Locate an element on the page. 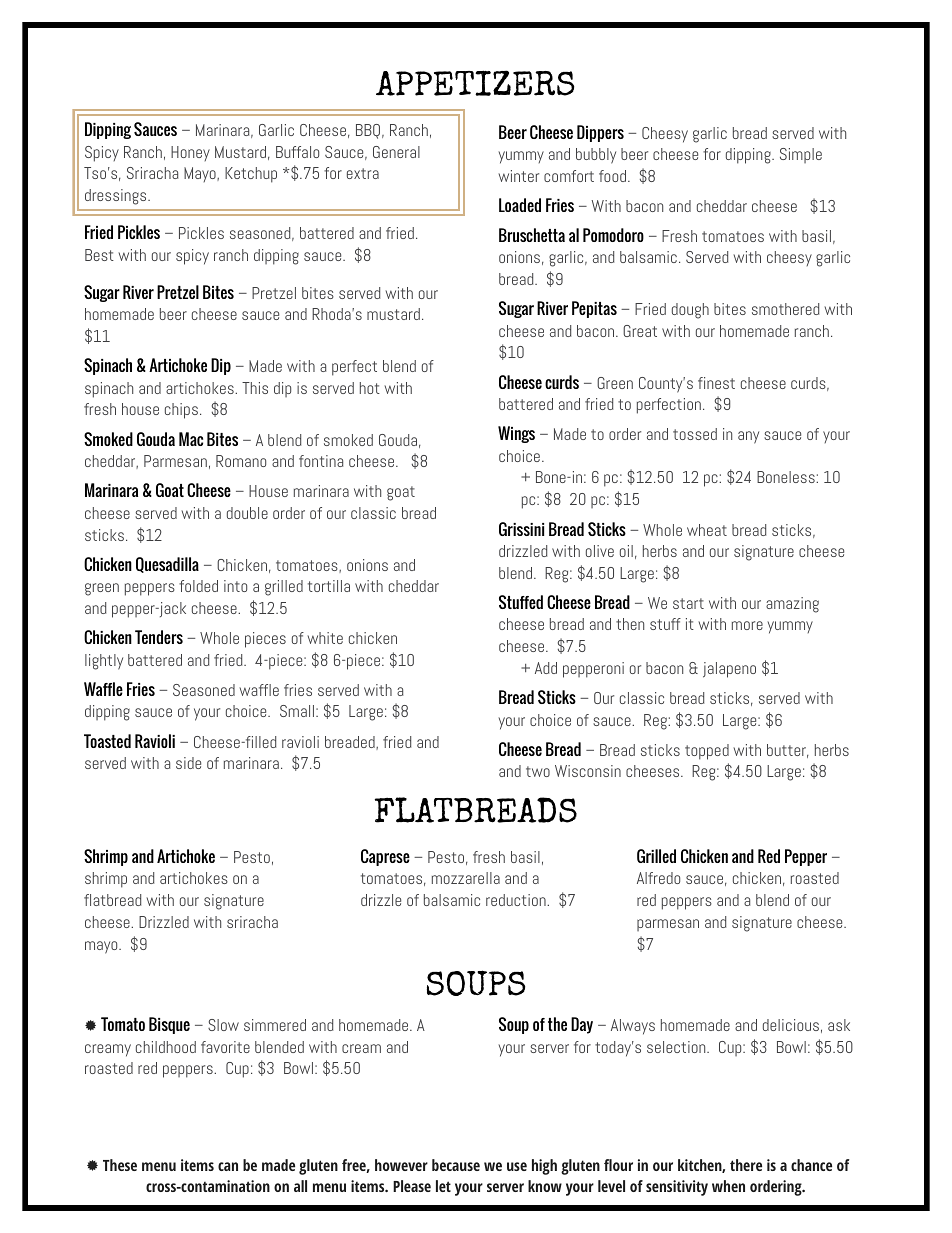 Image resolution: width=952 pixels, height=1233 pixels. APPETIZERS is located at coordinates (475, 83).
